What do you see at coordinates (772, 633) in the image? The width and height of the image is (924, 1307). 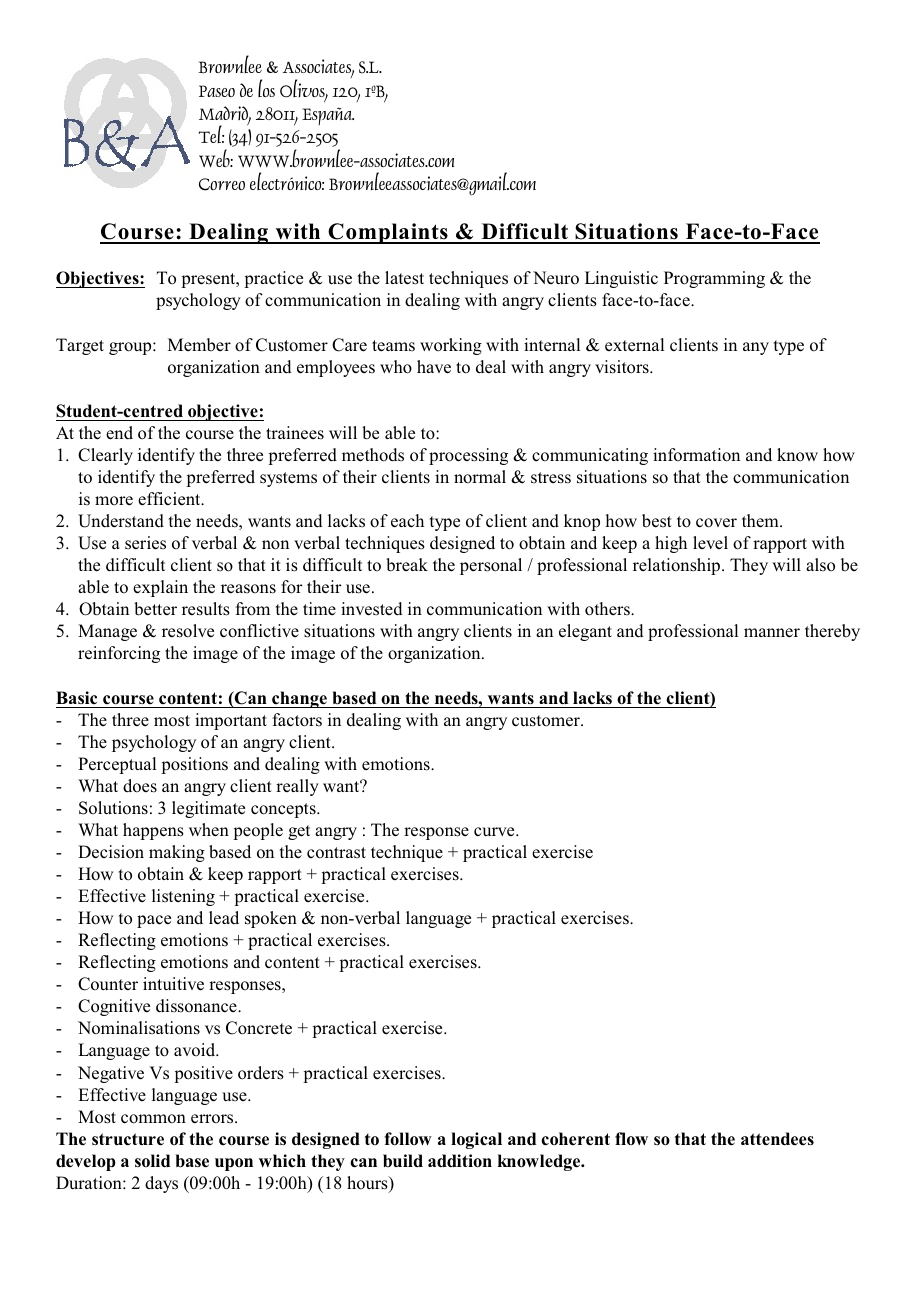 I see `manner` at bounding box center [772, 633].
